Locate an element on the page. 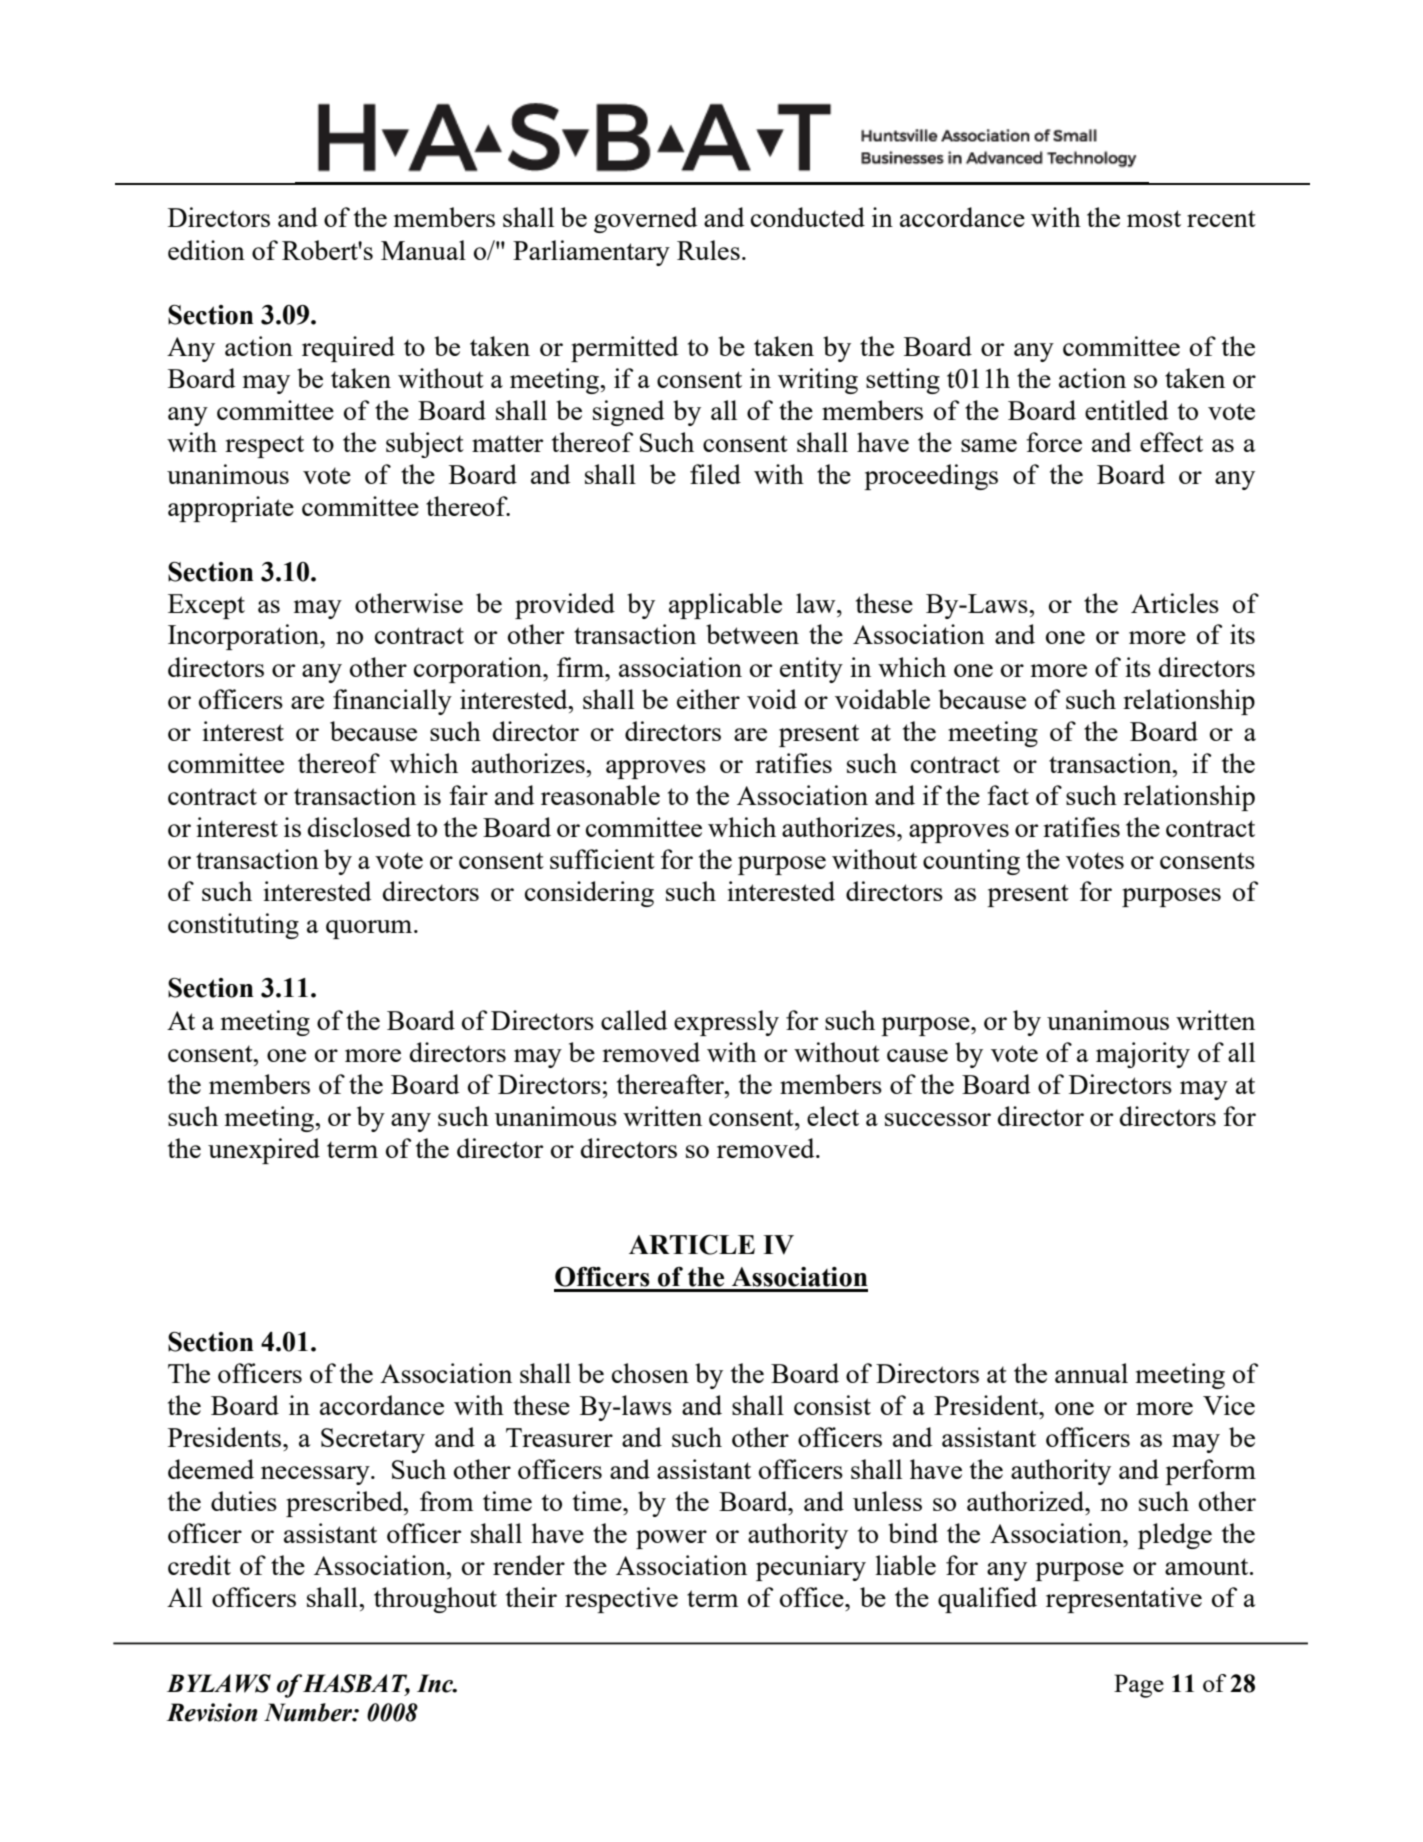  pecuniary is located at coordinates (811, 1568).
